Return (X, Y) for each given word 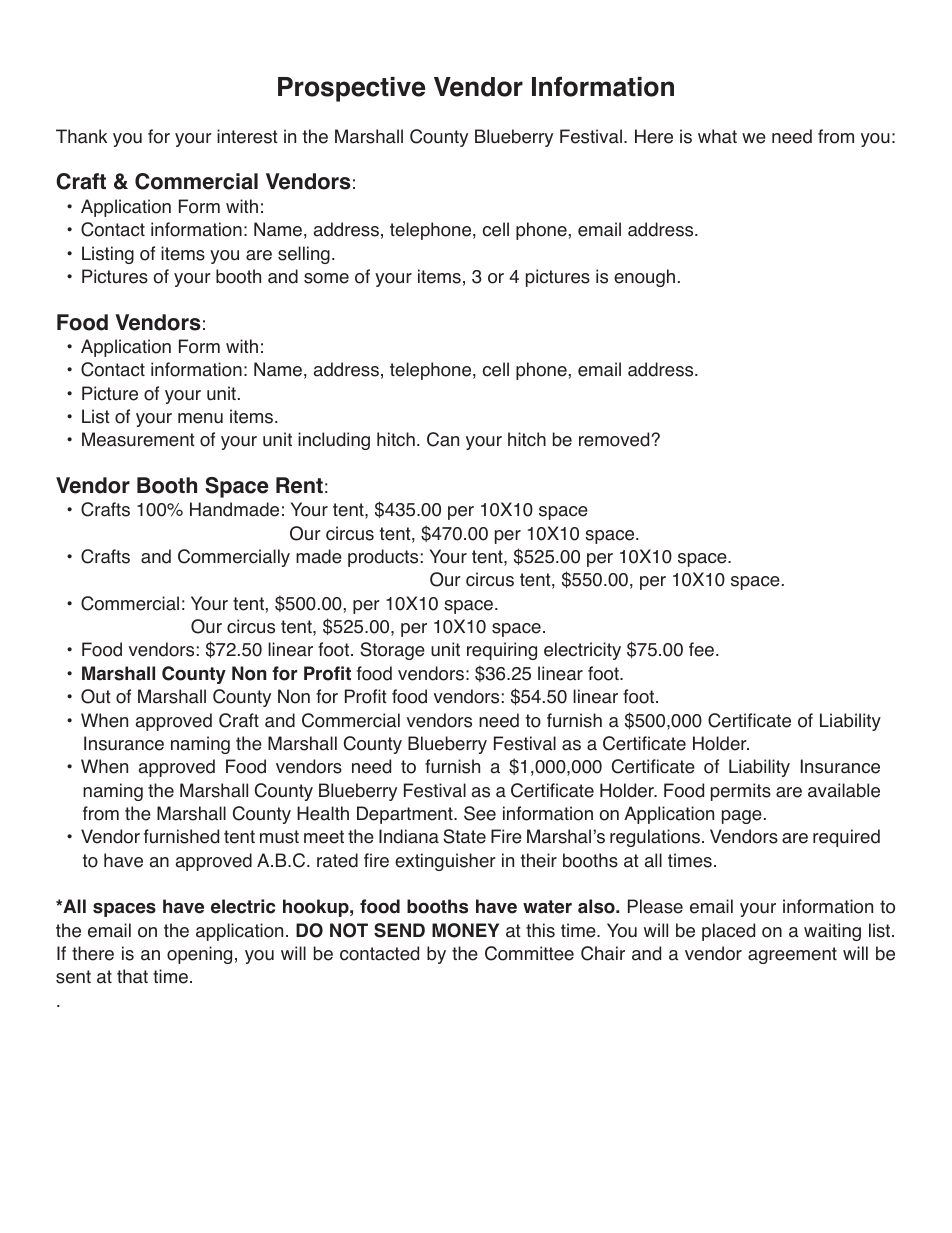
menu (200, 418)
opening (199, 955)
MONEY (465, 930)
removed (615, 439)
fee (701, 649)
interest (247, 136)
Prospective (351, 89)
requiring (502, 651)
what (717, 136)
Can (443, 439)
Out (96, 696)
